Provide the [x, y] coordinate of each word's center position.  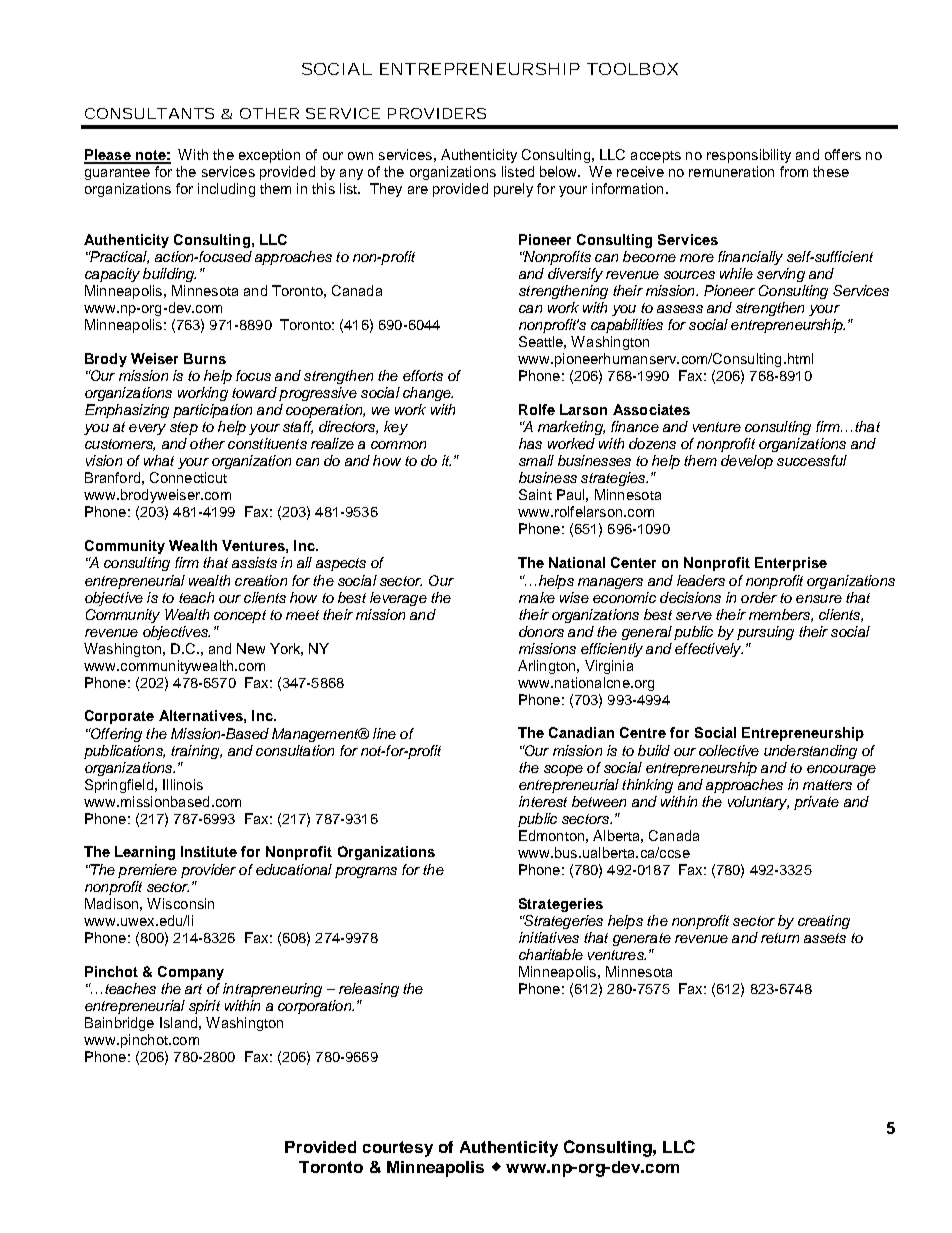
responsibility [749, 156]
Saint [535, 494]
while [736, 273]
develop [747, 462]
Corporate [119, 717]
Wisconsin [180, 903]
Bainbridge [119, 1024]
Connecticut [188, 477]
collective [729, 750]
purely [513, 190]
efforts [423, 375]
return [780, 938]
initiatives [549, 937]
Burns [205, 358]
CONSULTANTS [149, 113]
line [384, 733]
